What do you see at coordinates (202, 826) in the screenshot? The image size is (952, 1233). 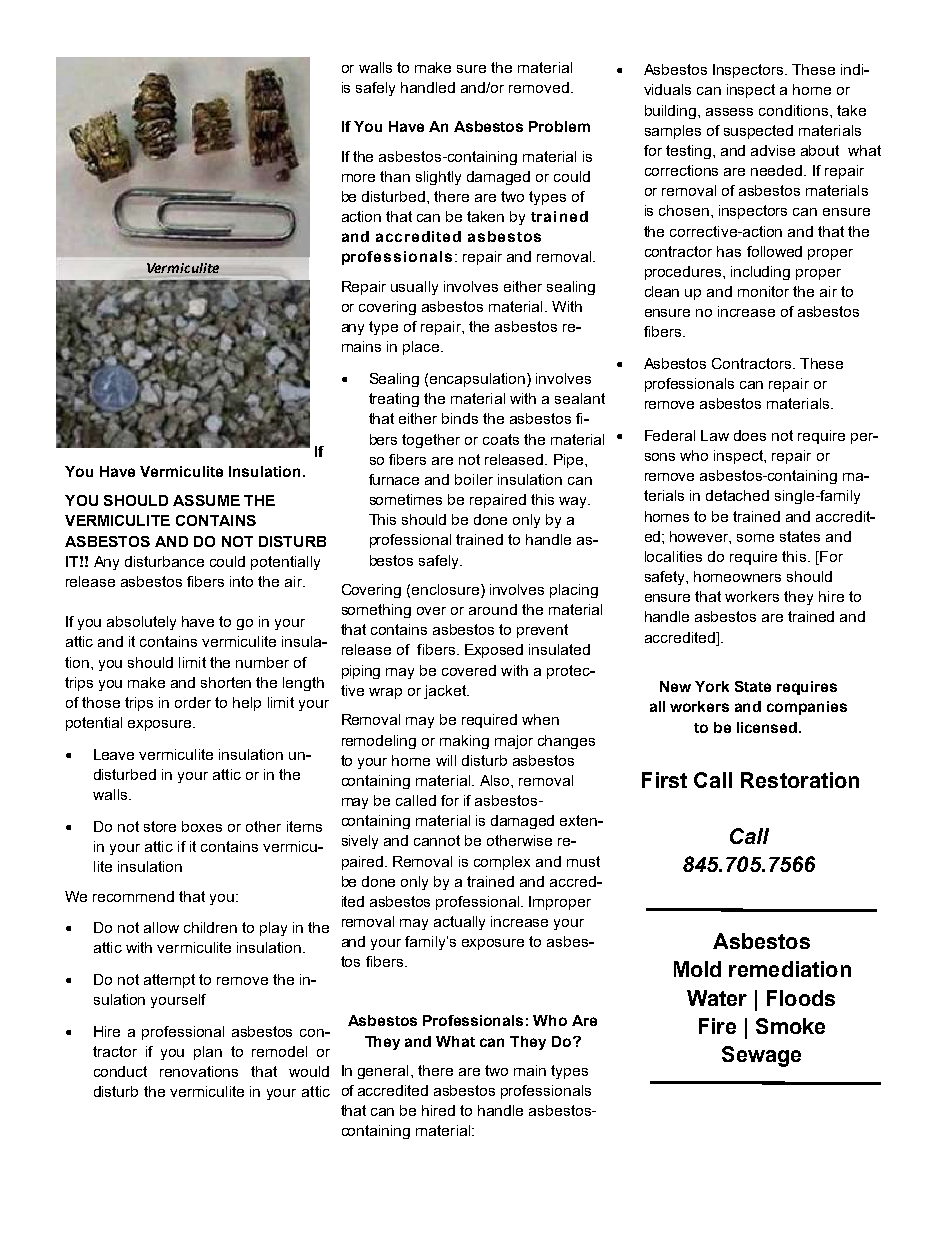 I see `boxes` at bounding box center [202, 826].
